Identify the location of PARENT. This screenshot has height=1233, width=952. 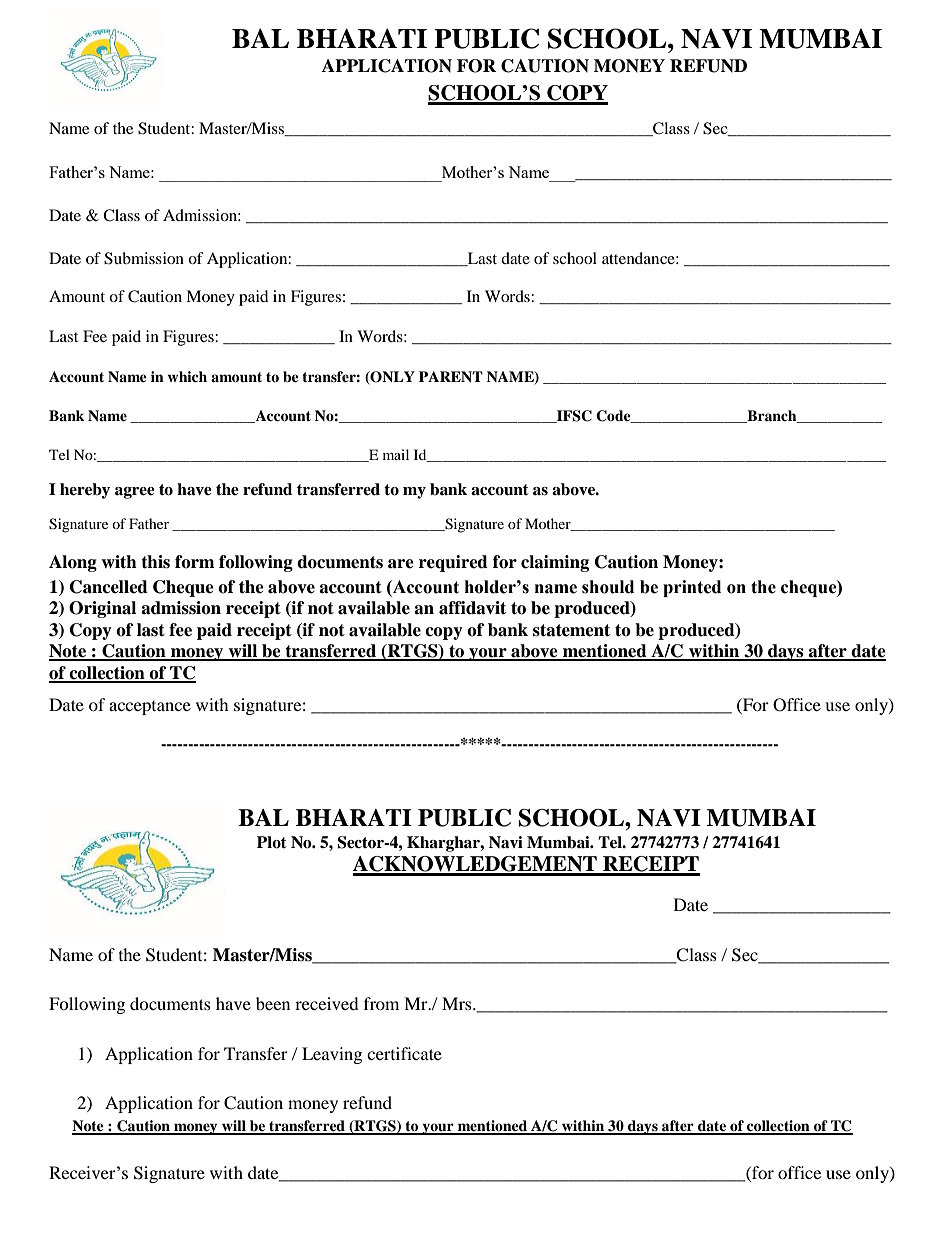
(451, 376).
